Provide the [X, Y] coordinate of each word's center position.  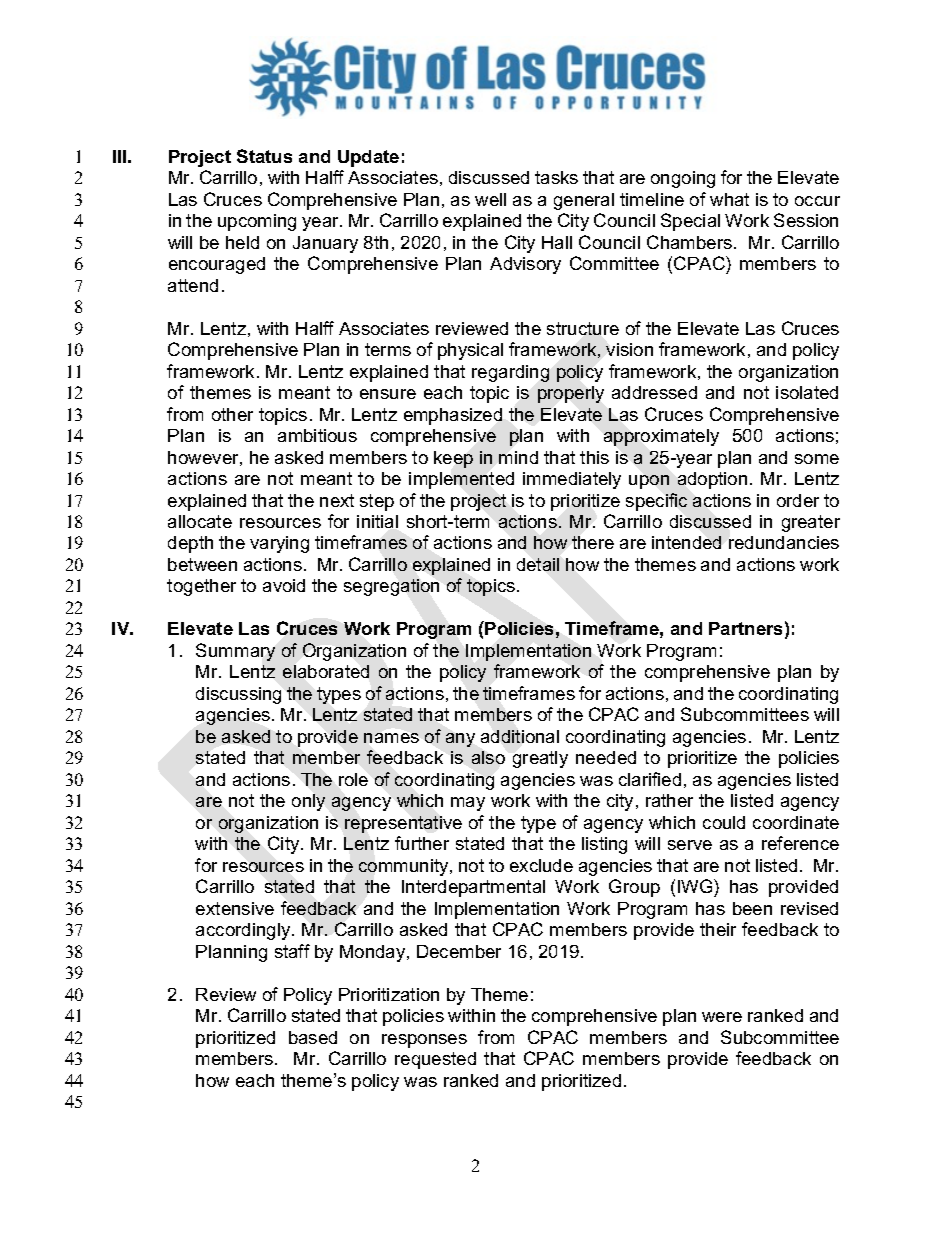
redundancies [784, 542]
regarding [510, 373]
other [232, 414]
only [308, 802]
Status [264, 156]
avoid [284, 585]
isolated [807, 392]
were [722, 1017]
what [729, 199]
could [724, 822]
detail [538, 564]
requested [435, 1060]
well [490, 199]
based [313, 1037]
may [468, 804]
